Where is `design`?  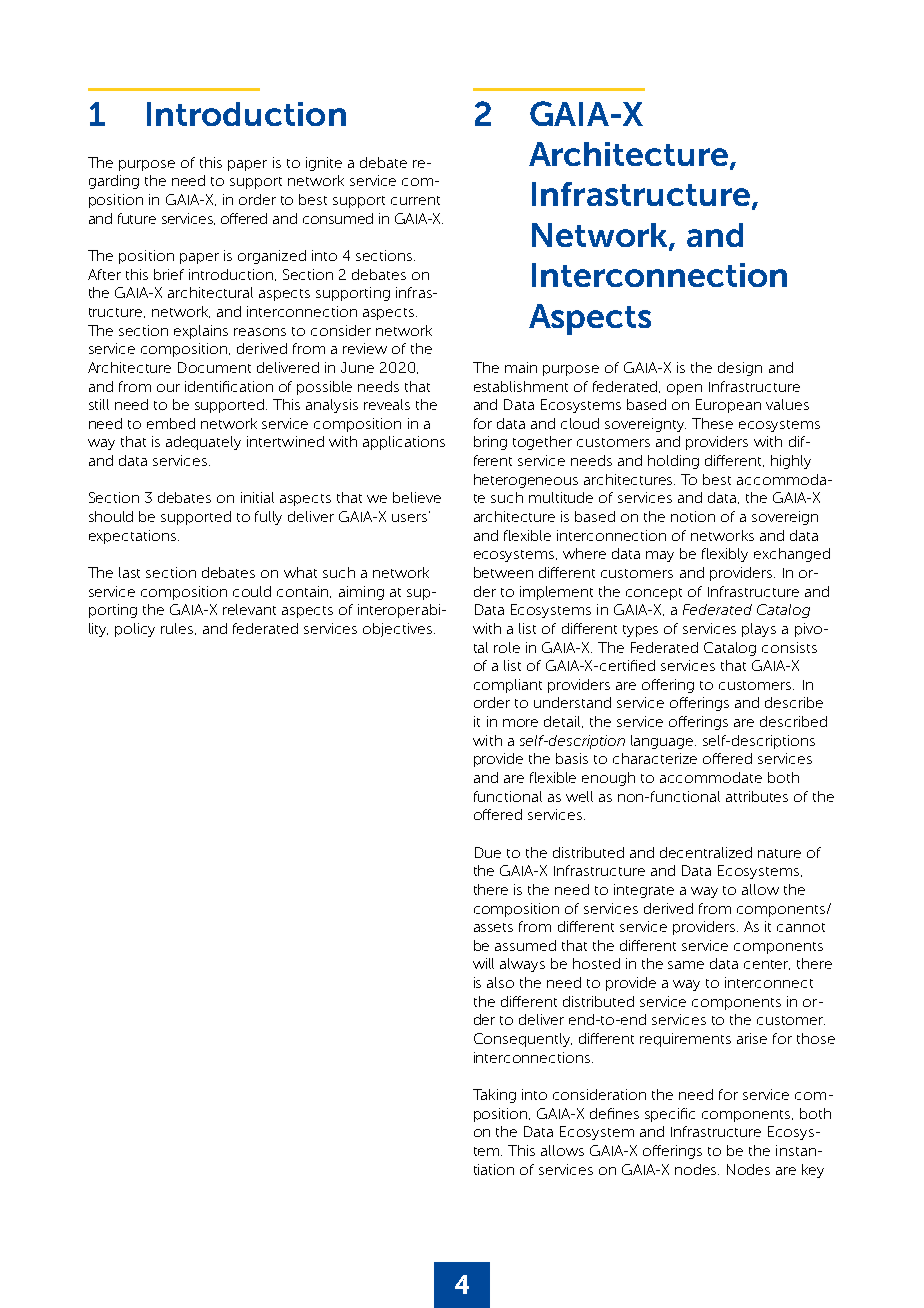 design is located at coordinates (740, 369).
